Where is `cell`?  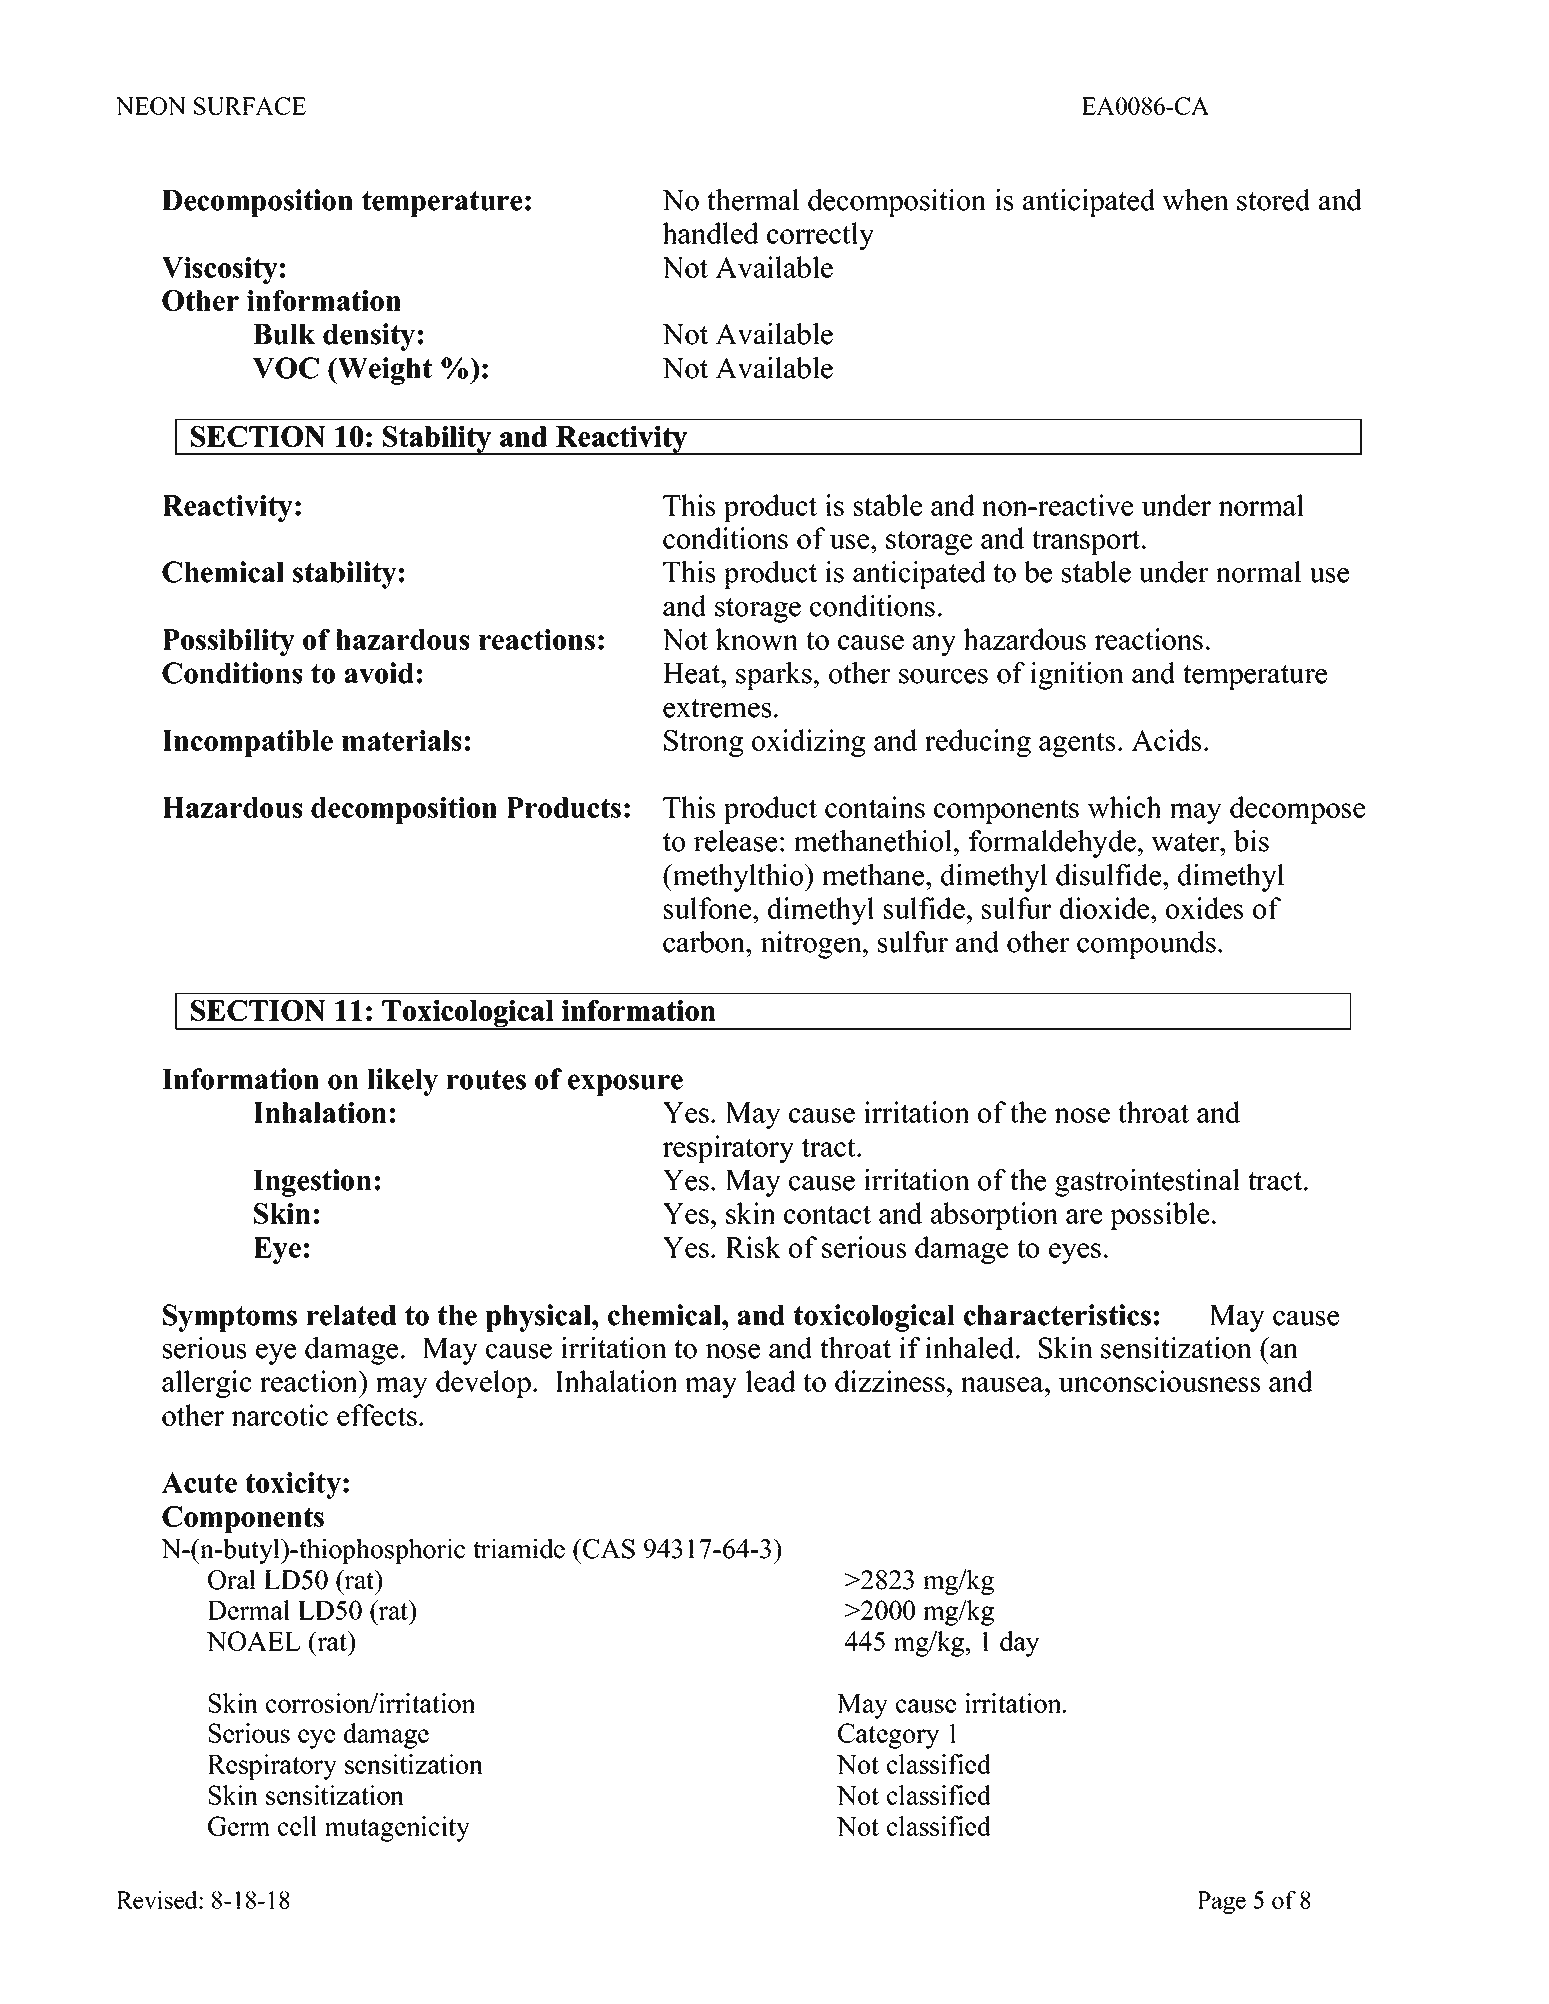
cell is located at coordinates (297, 1826).
